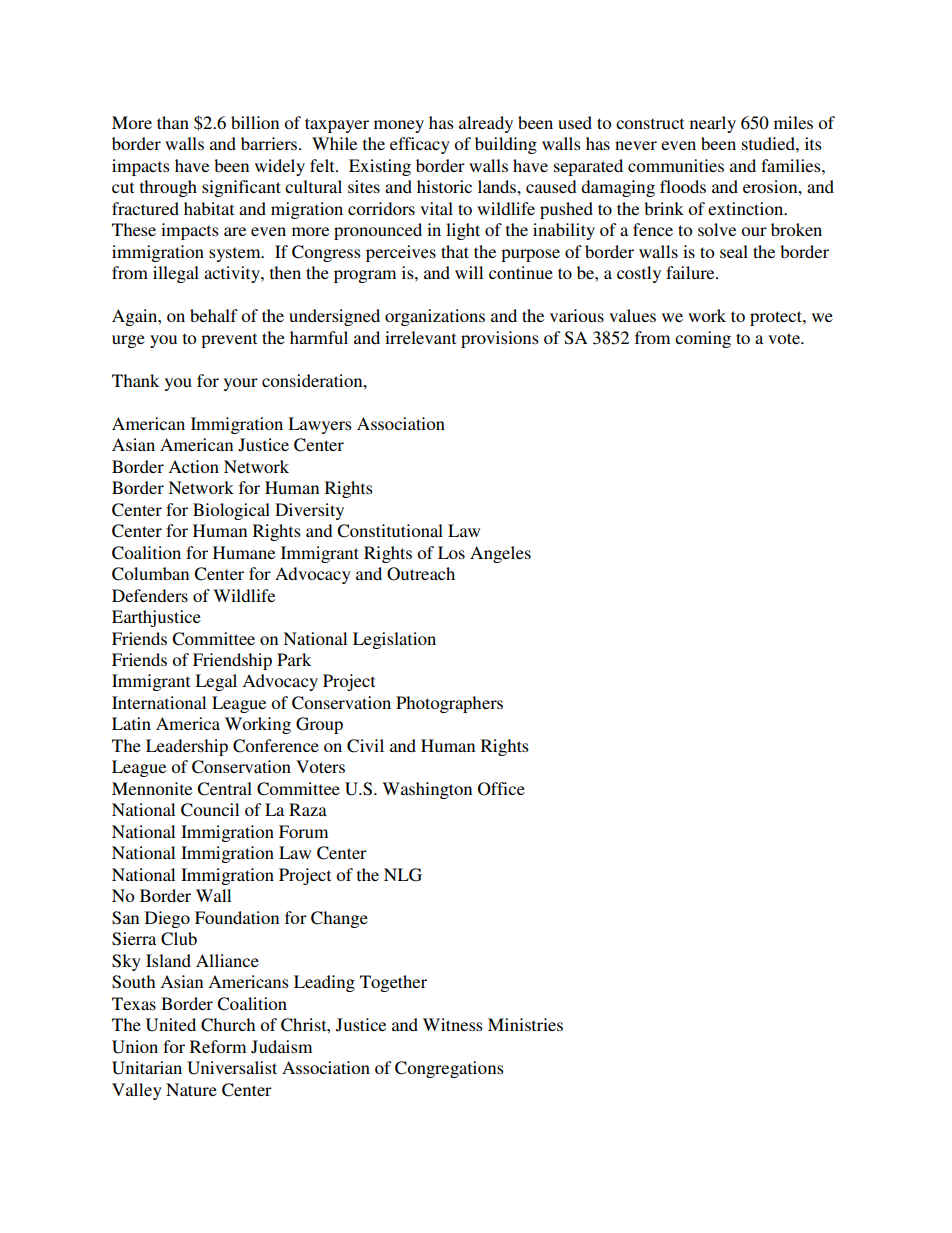 The height and width of the image is (1233, 952). What do you see at coordinates (501, 789) in the image?
I see `Office` at bounding box center [501, 789].
